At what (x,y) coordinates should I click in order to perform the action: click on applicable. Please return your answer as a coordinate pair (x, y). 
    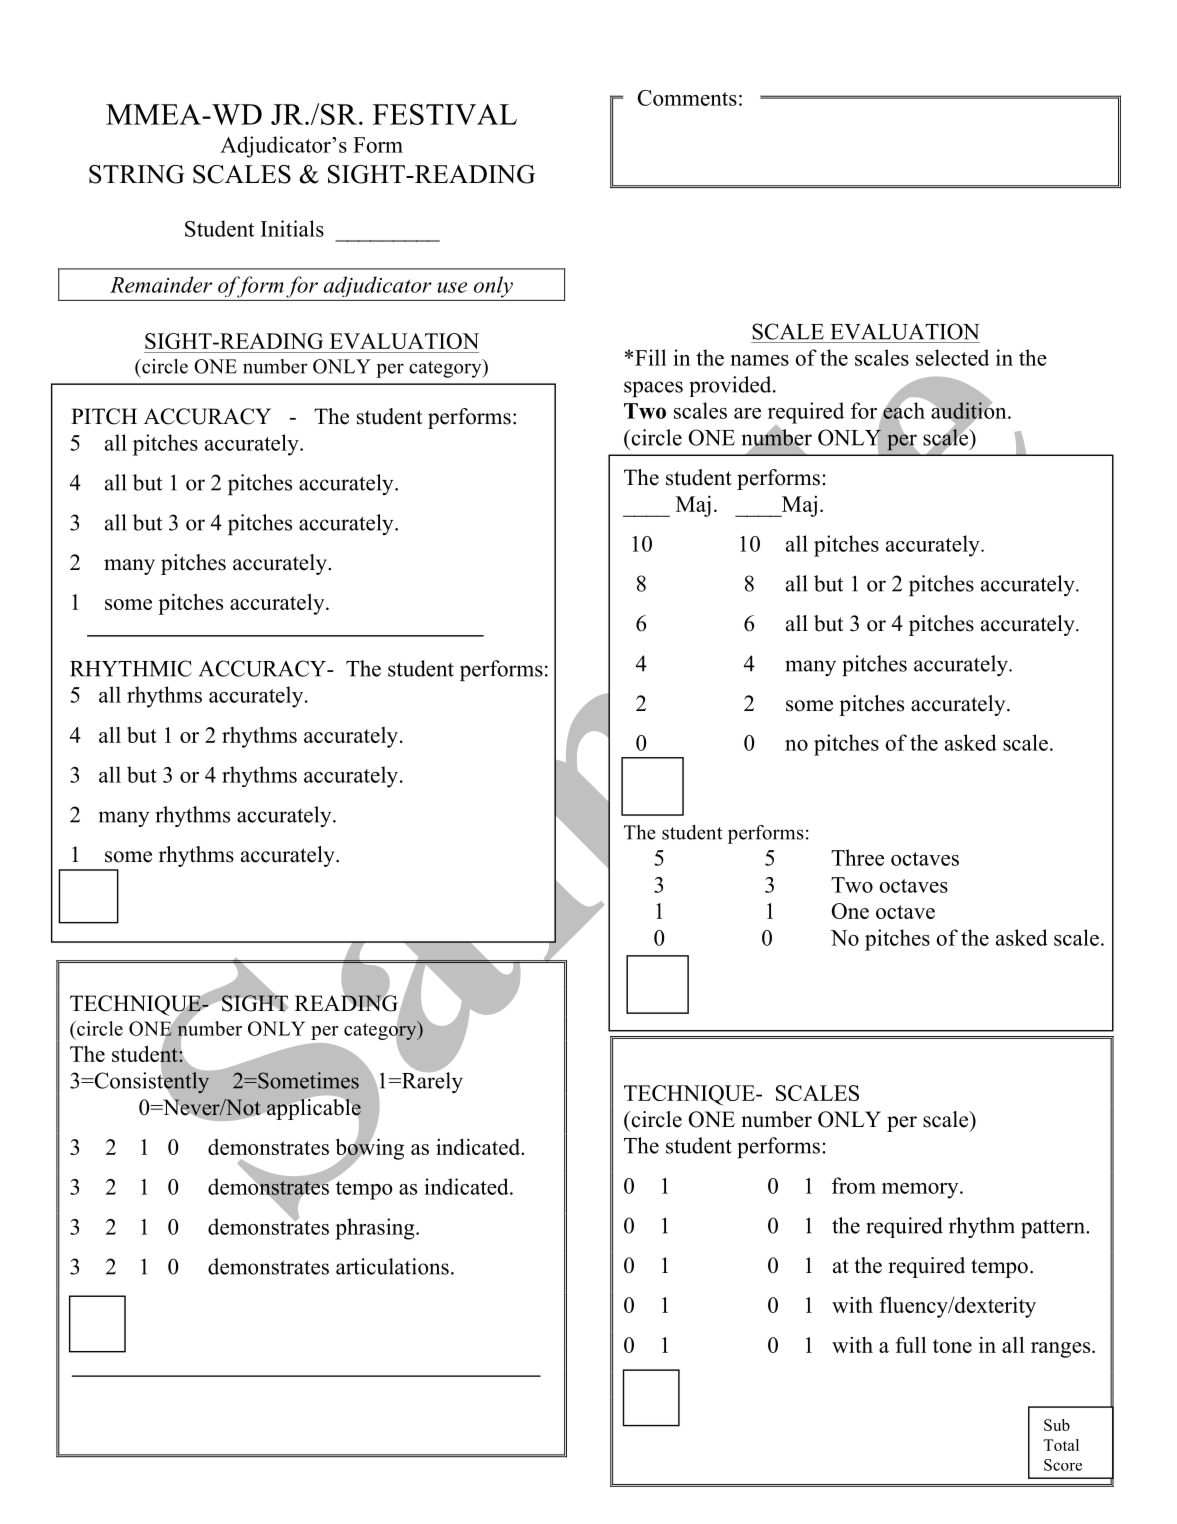
    Looking at the image, I should click on (314, 1109).
